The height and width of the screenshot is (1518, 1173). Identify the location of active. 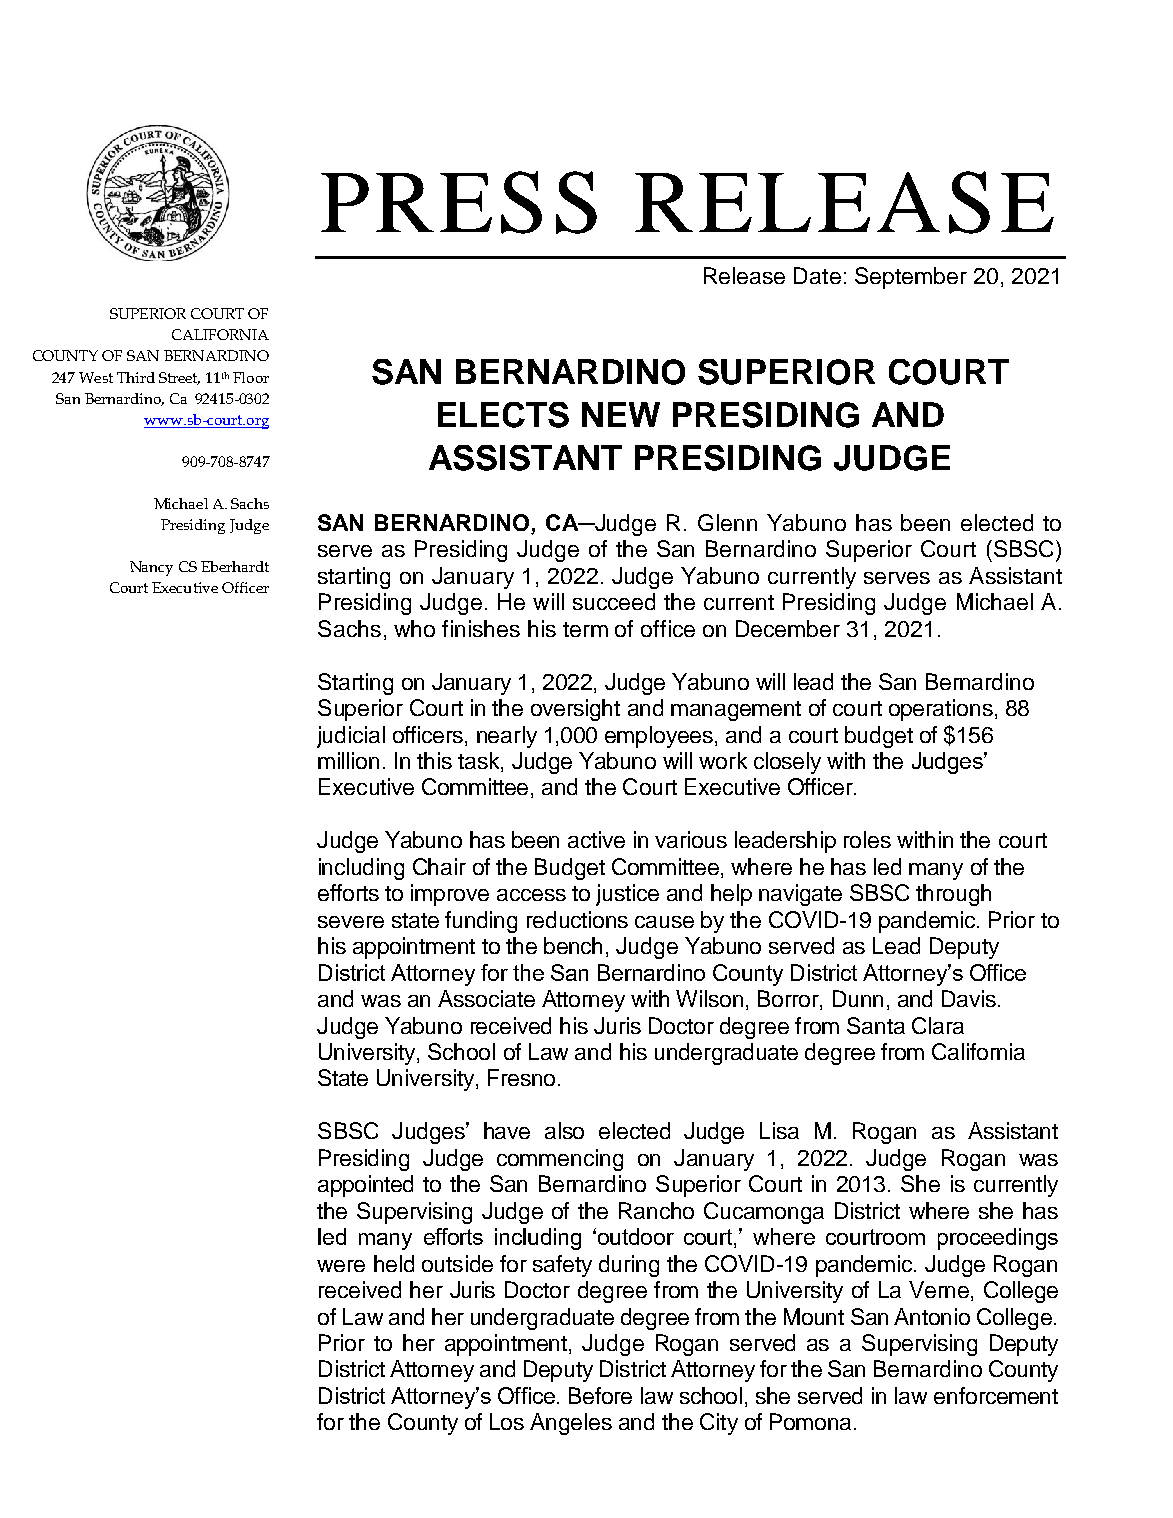
(596, 839).
